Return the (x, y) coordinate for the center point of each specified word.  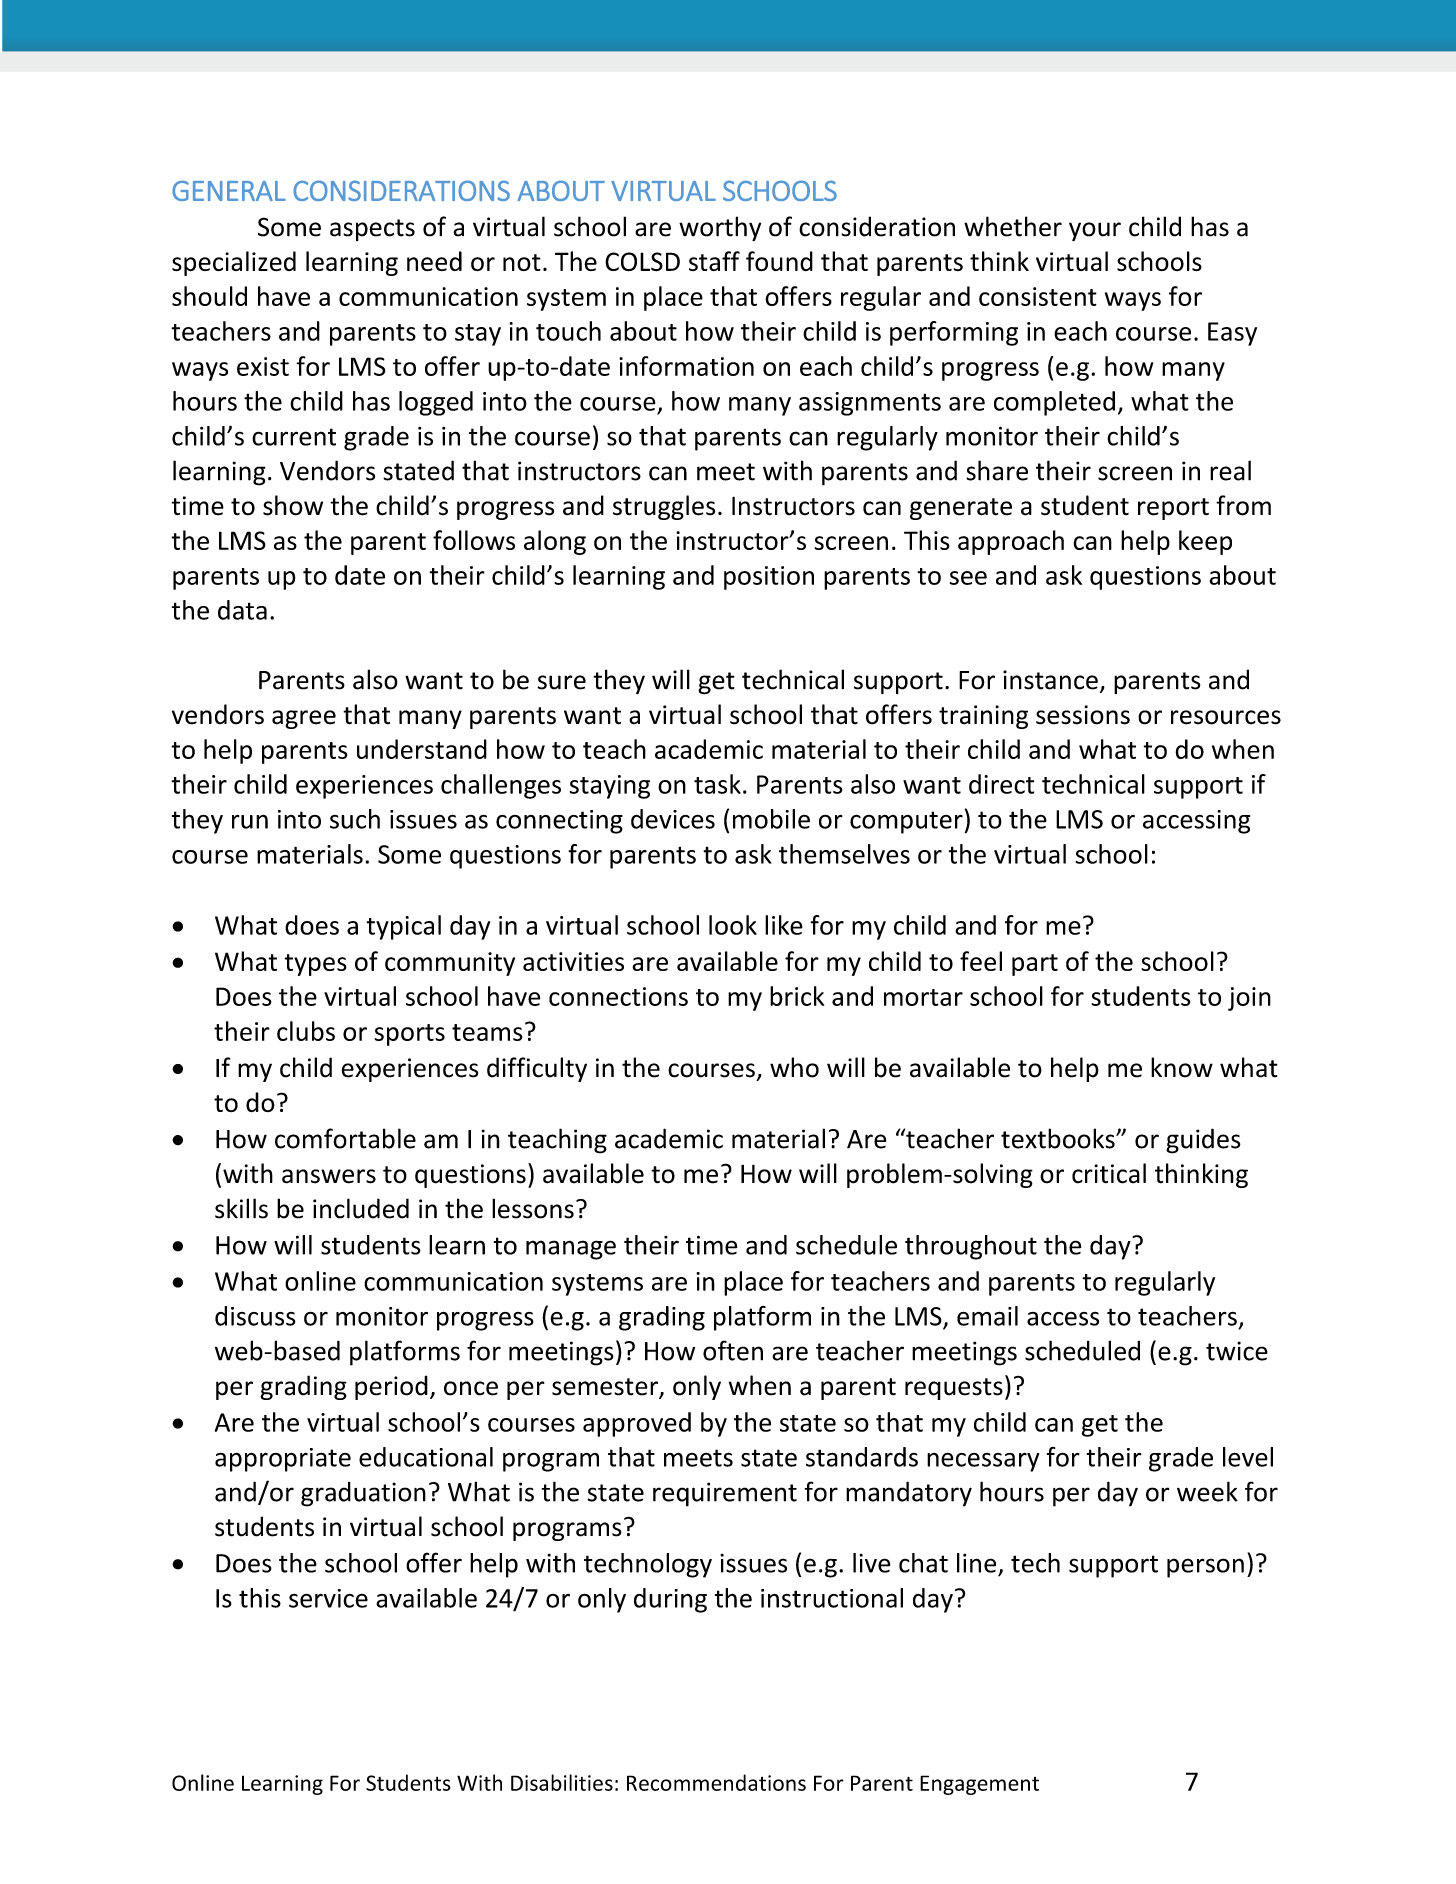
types (315, 965)
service (328, 1598)
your (1095, 231)
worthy (720, 229)
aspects (372, 230)
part (1035, 965)
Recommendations (716, 1782)
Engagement (979, 1785)
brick (797, 996)
